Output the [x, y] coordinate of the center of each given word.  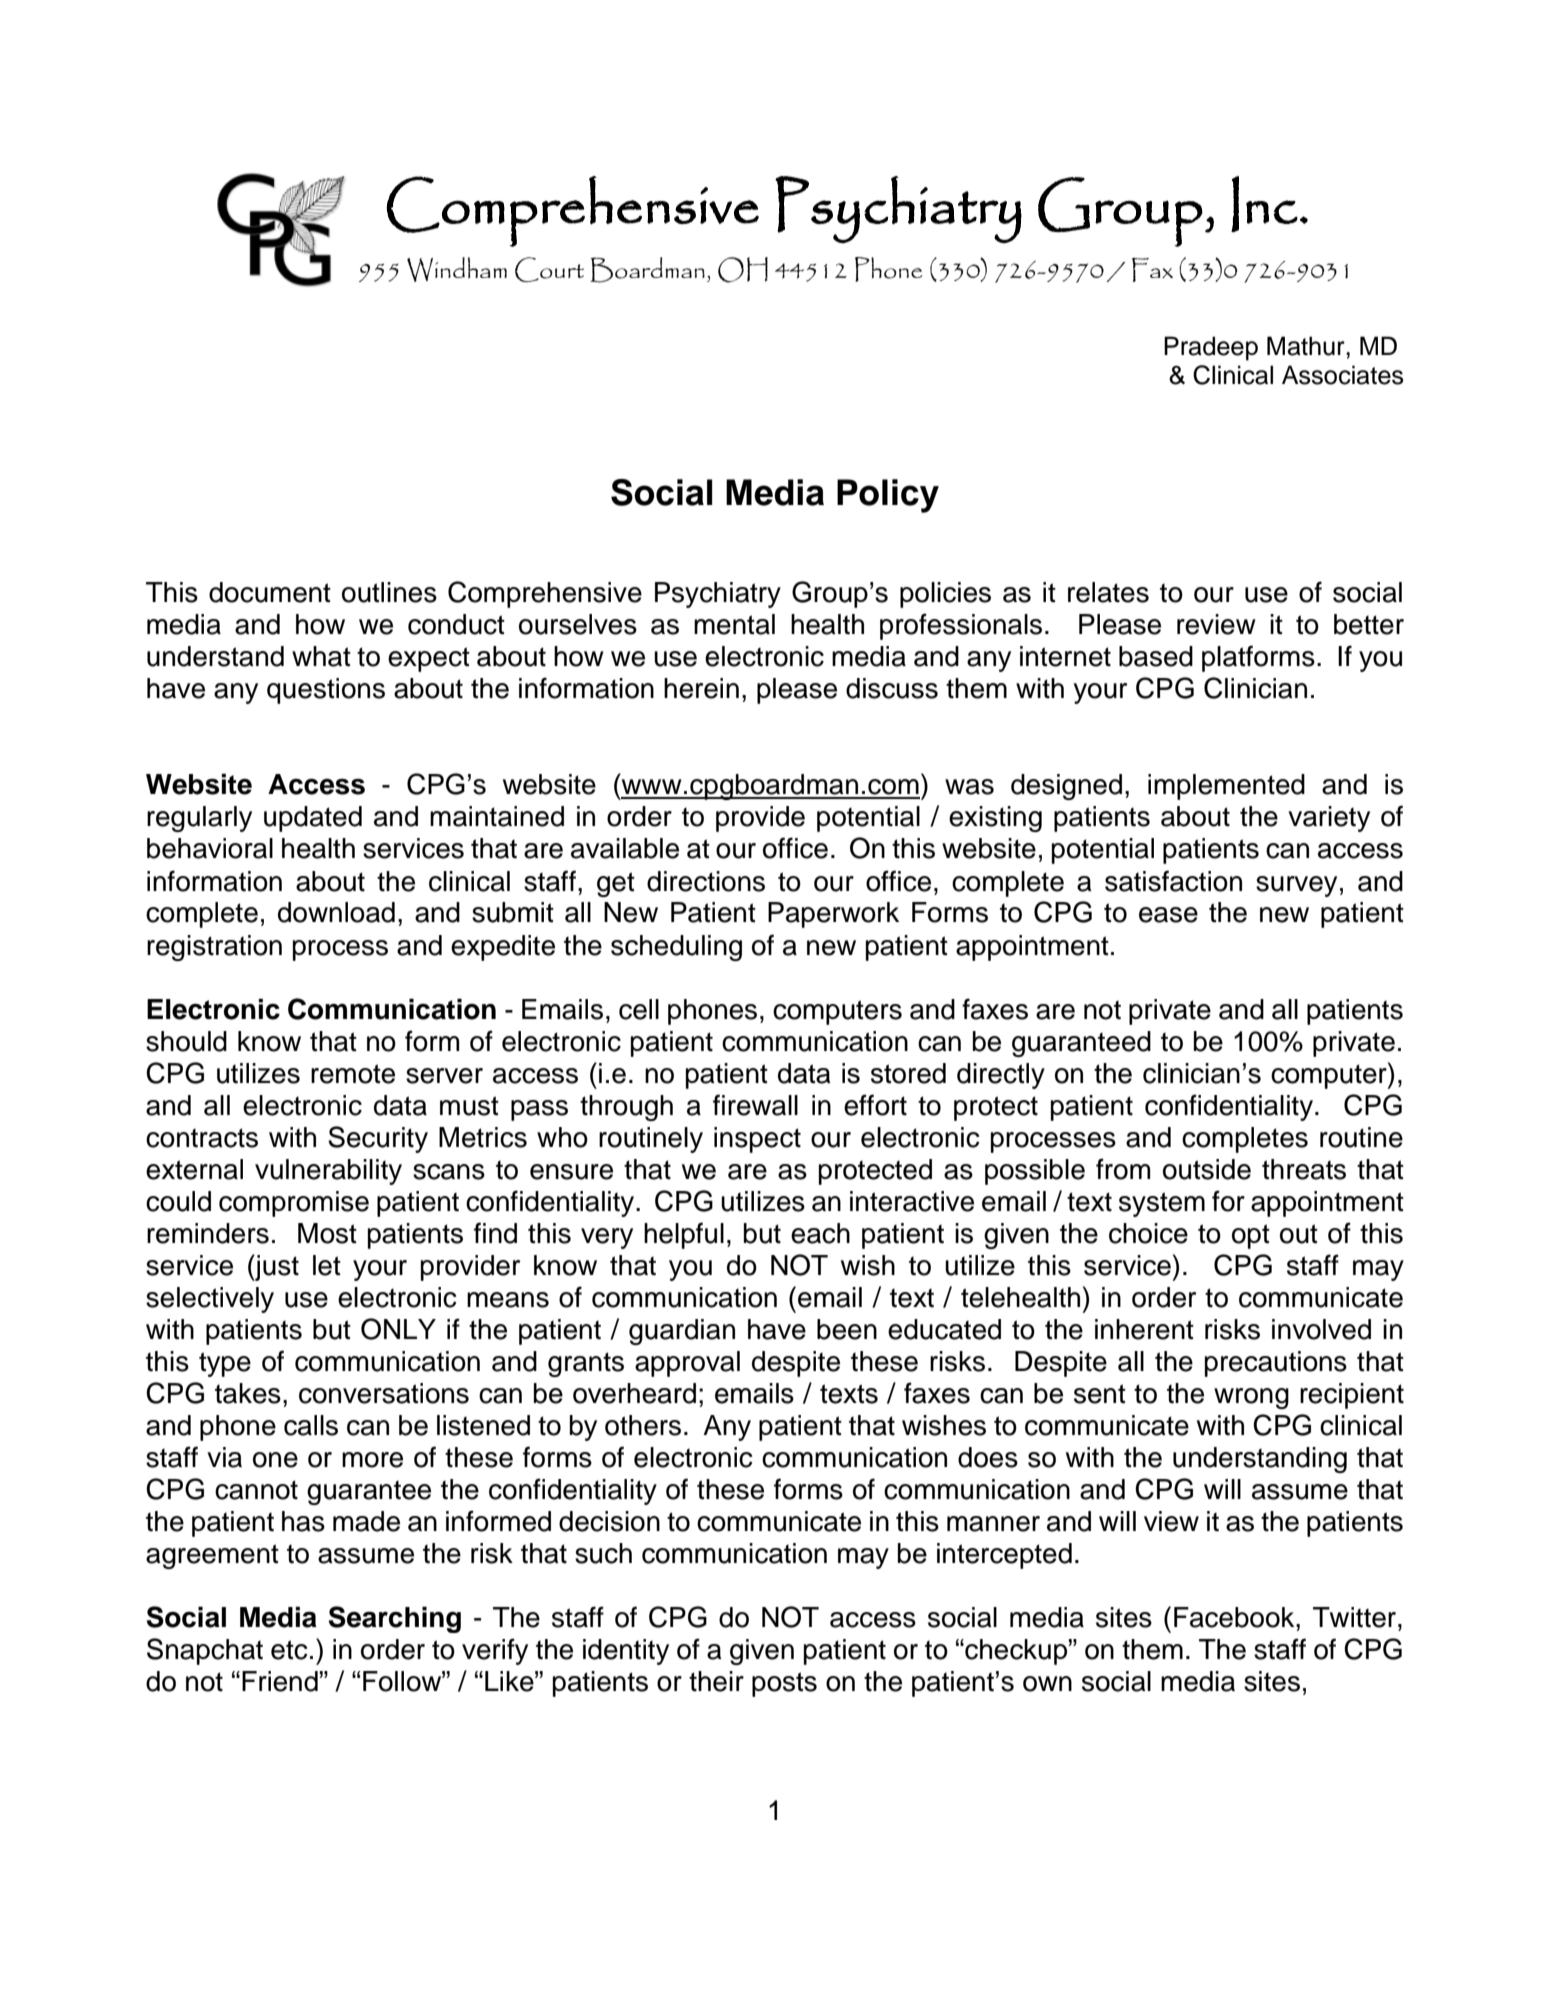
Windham [457, 269]
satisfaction [1173, 881]
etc [289, 1650]
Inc [1264, 204]
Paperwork [833, 915]
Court [549, 269]
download [336, 912]
